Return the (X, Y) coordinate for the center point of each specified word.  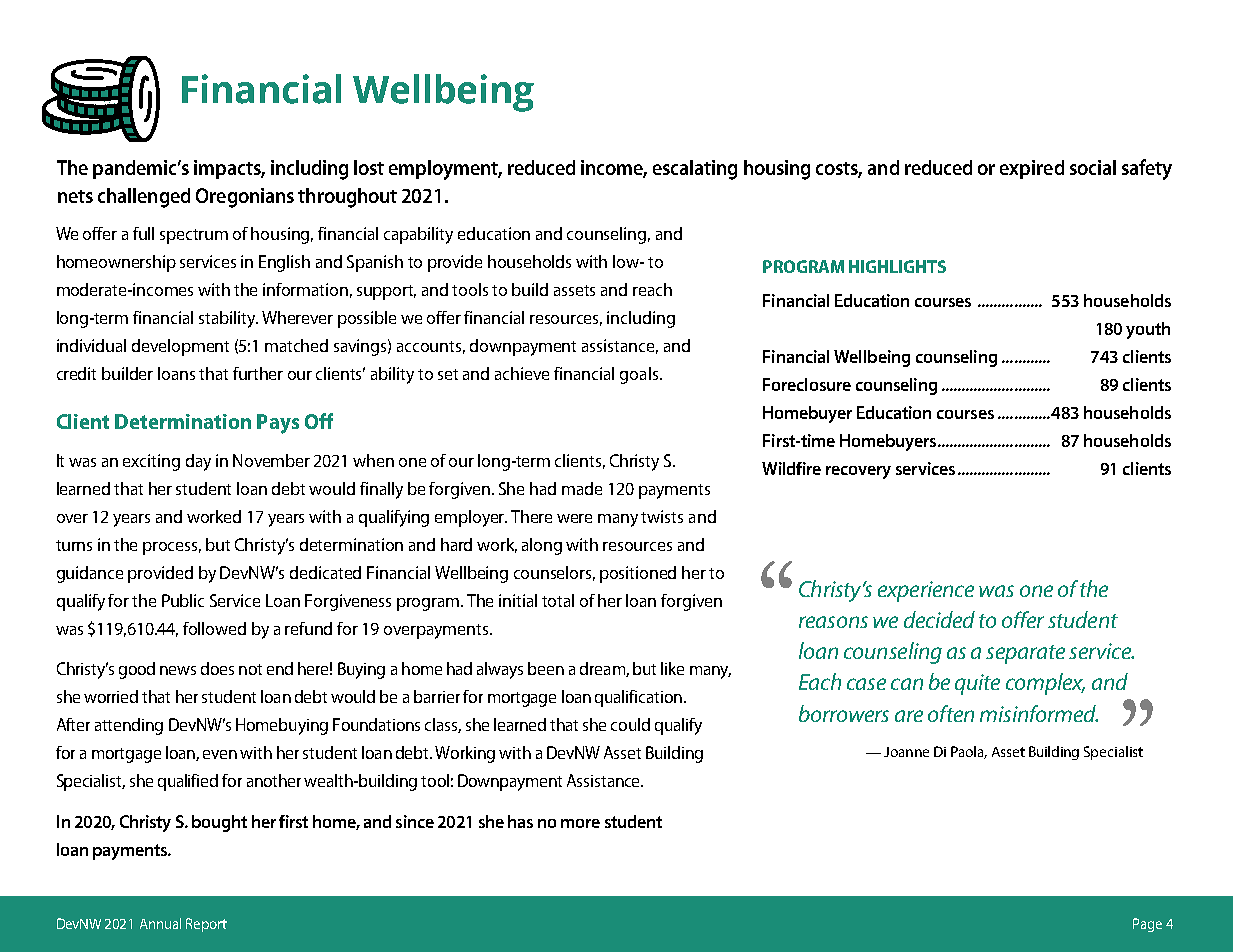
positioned (638, 574)
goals (640, 375)
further (258, 373)
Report (206, 925)
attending (129, 726)
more (580, 823)
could (630, 724)
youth (1148, 330)
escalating (695, 170)
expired (1032, 169)
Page (1147, 925)
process (172, 548)
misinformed (1039, 713)
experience (926, 591)
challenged (144, 198)
